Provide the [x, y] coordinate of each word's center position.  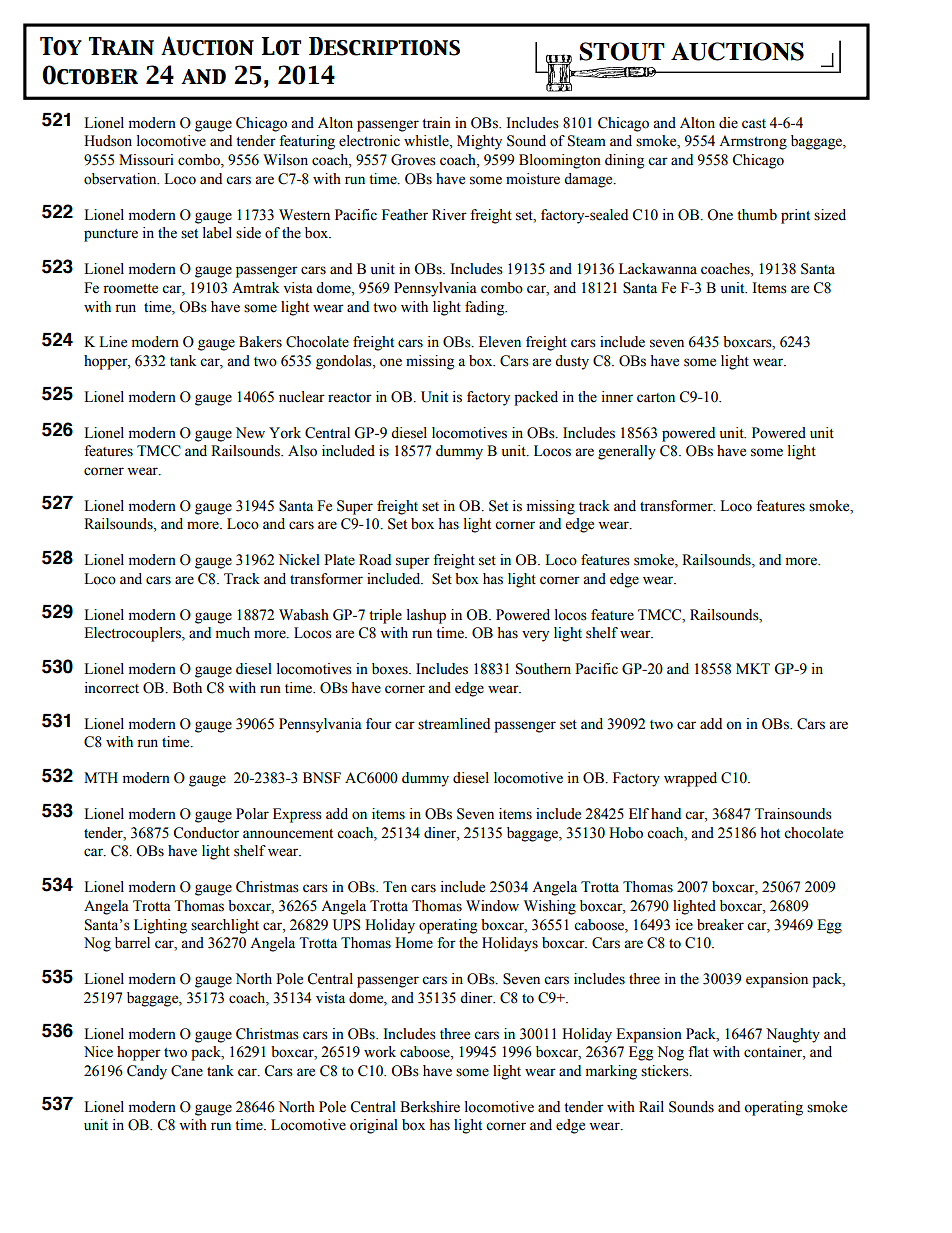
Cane [187, 1071]
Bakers [260, 342]
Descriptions [384, 46]
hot [770, 833]
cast [754, 124]
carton [656, 398]
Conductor [206, 833]
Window [492, 906]
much [233, 633]
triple [385, 616]
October [90, 75]
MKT [753, 668]
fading [486, 308]
